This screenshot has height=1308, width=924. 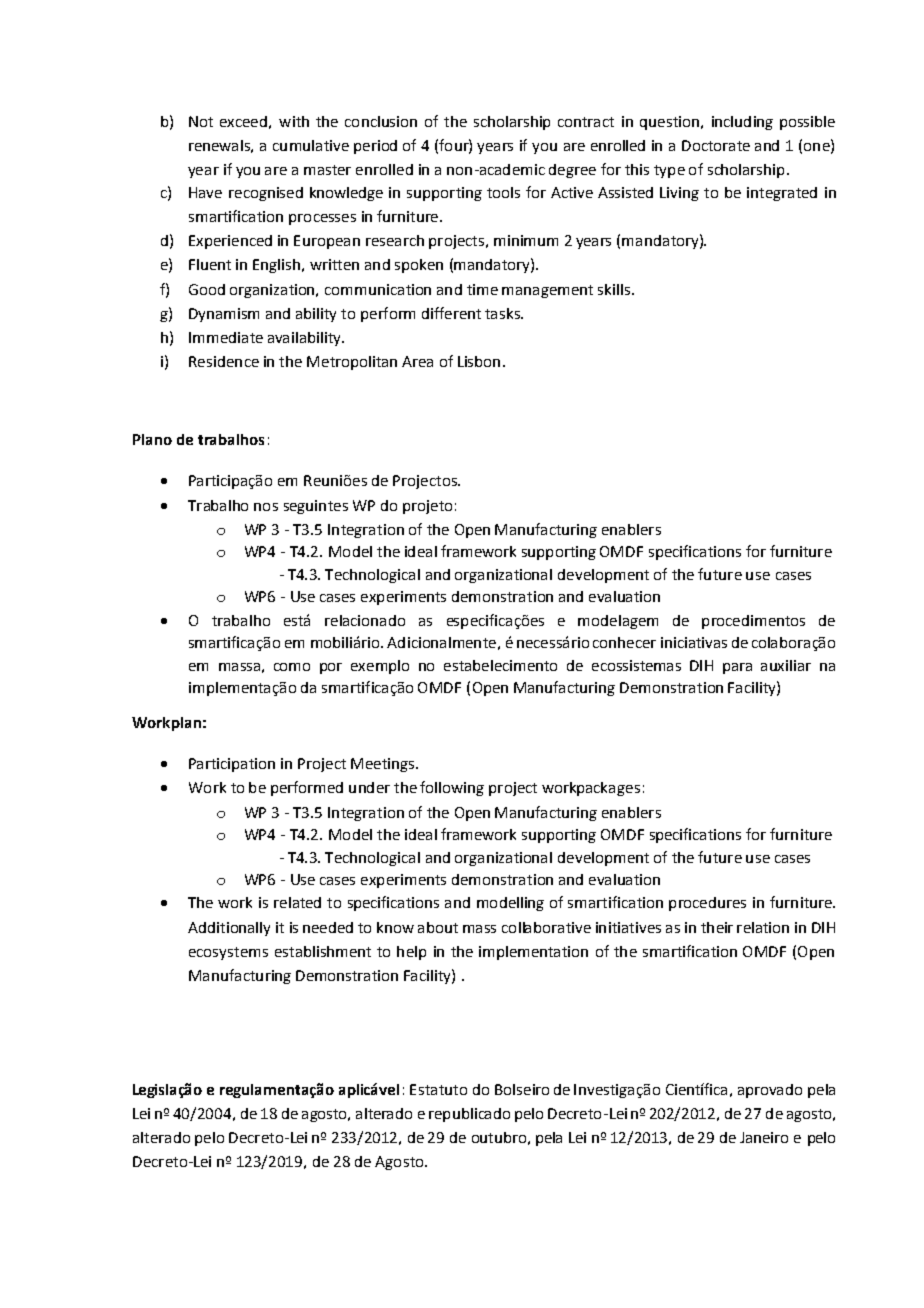 I want to click on para, so click(x=737, y=668).
